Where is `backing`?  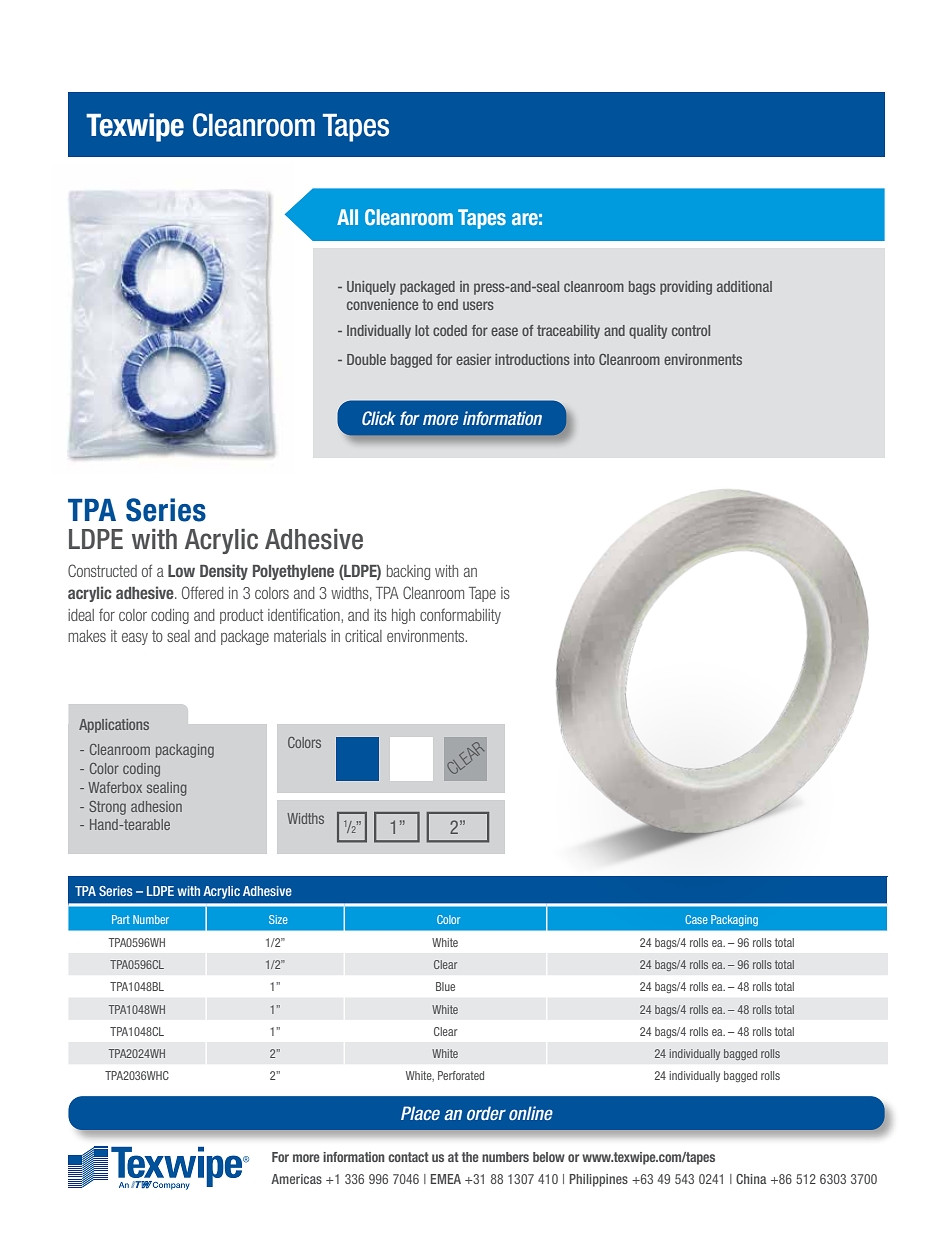 backing is located at coordinates (408, 572).
